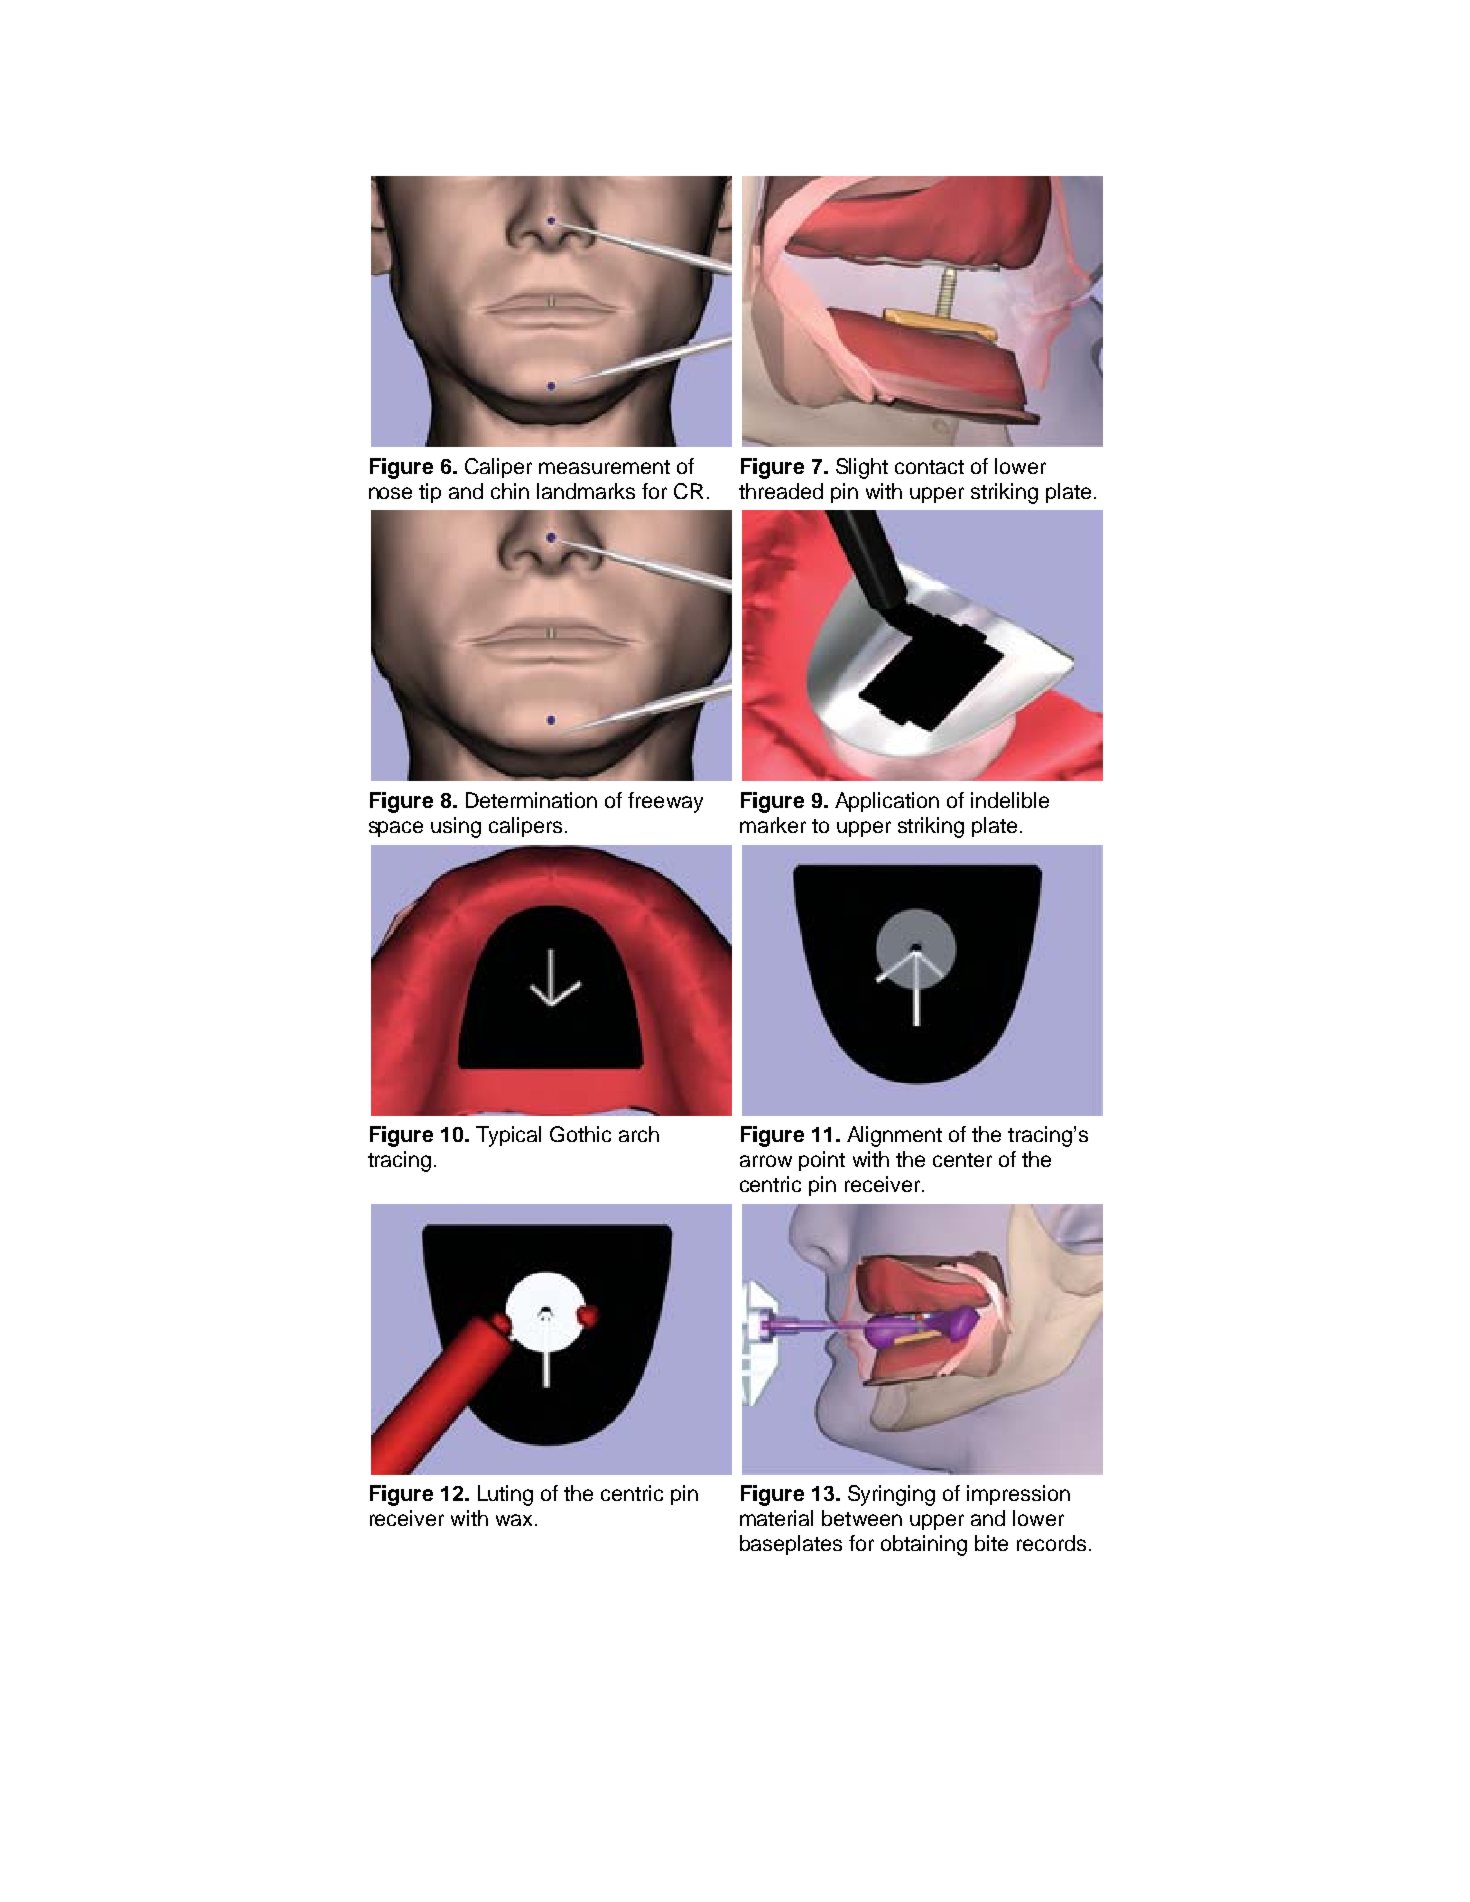 The height and width of the screenshot is (1902, 1470). Describe the element at coordinates (665, 802) in the screenshot. I see `freeway` at that location.
